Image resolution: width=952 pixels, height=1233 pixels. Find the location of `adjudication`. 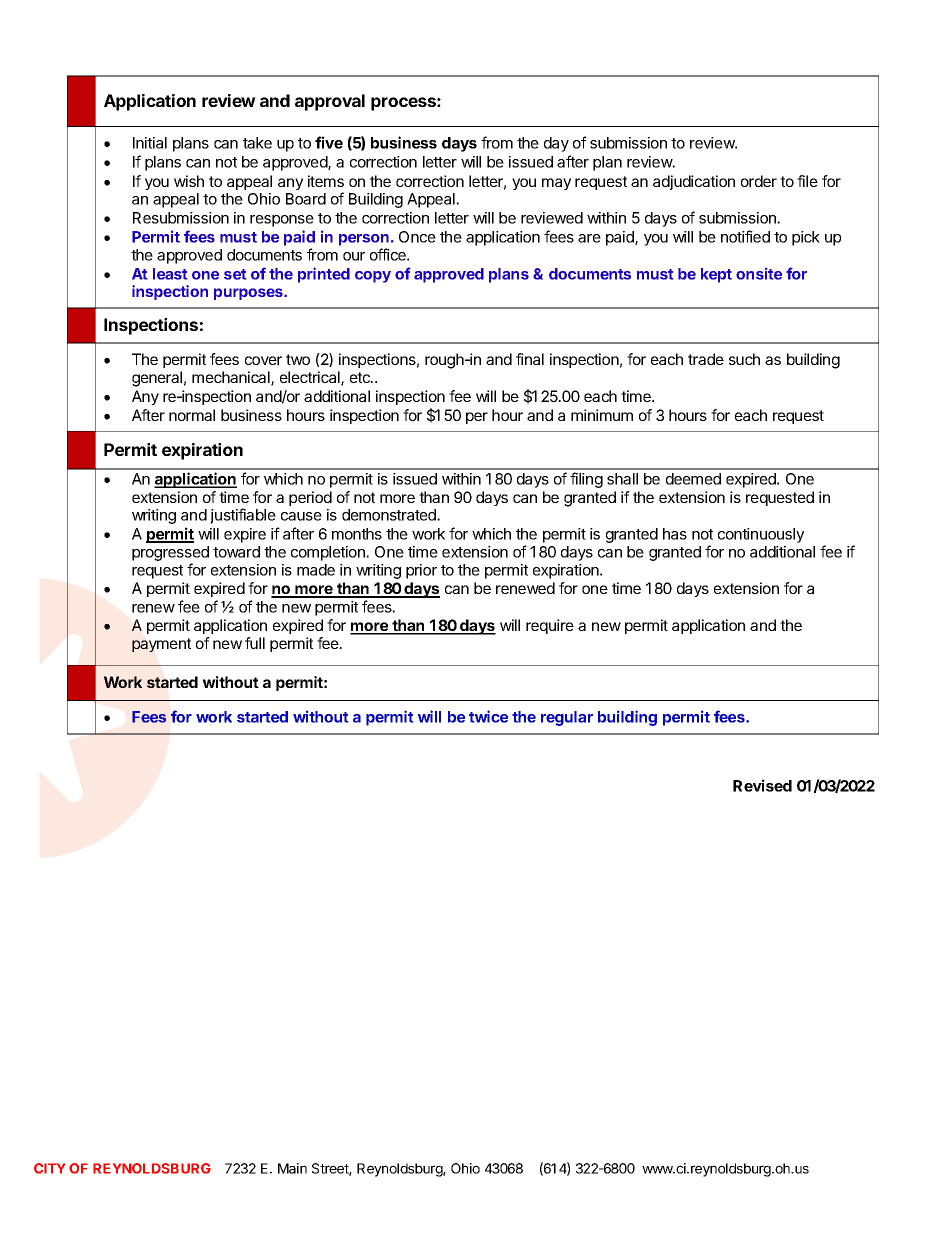

adjudication is located at coordinates (694, 182).
